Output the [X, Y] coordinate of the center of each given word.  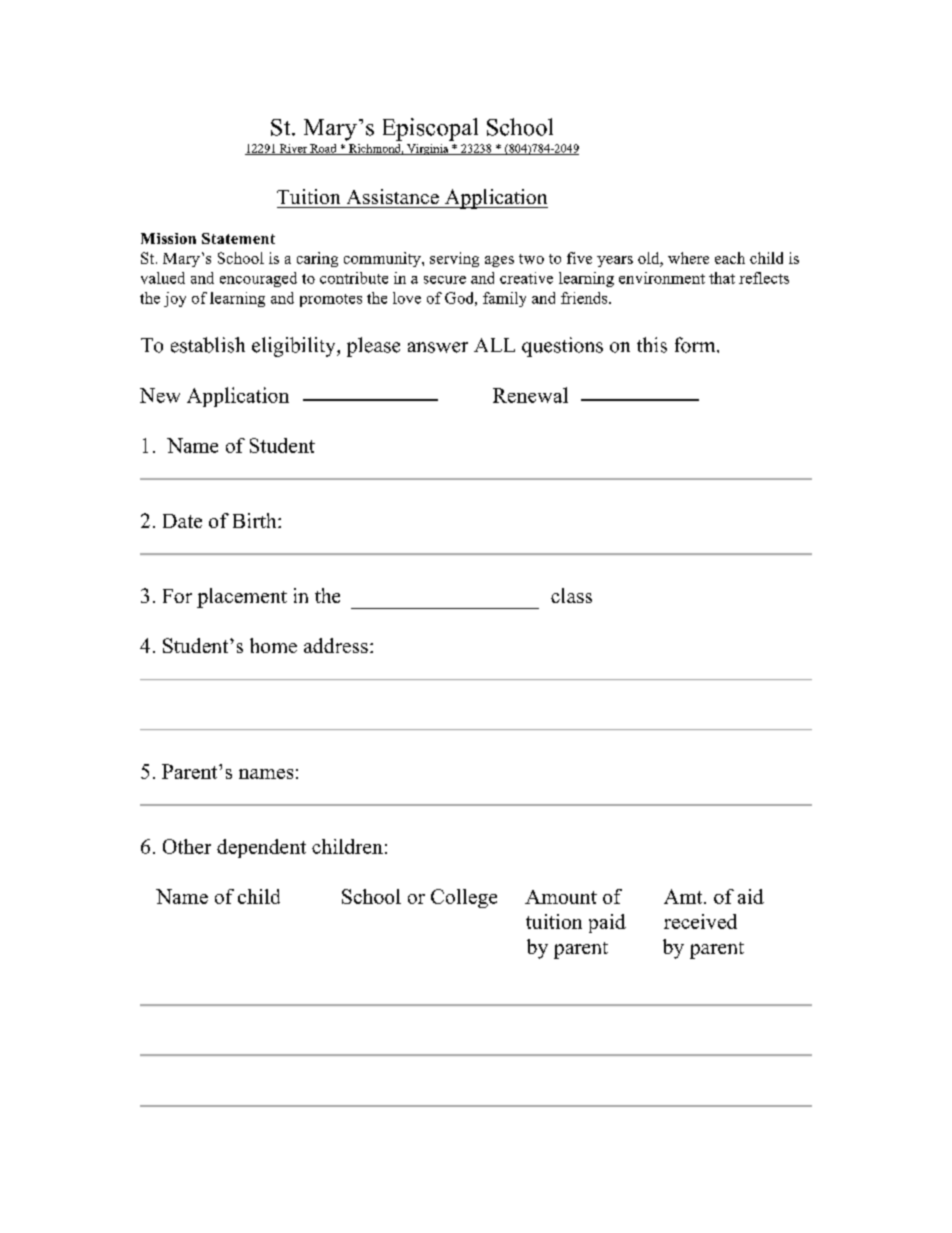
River [293, 149]
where [688, 258]
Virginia [428, 149]
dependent [261, 848]
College [464, 898]
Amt [684, 896]
